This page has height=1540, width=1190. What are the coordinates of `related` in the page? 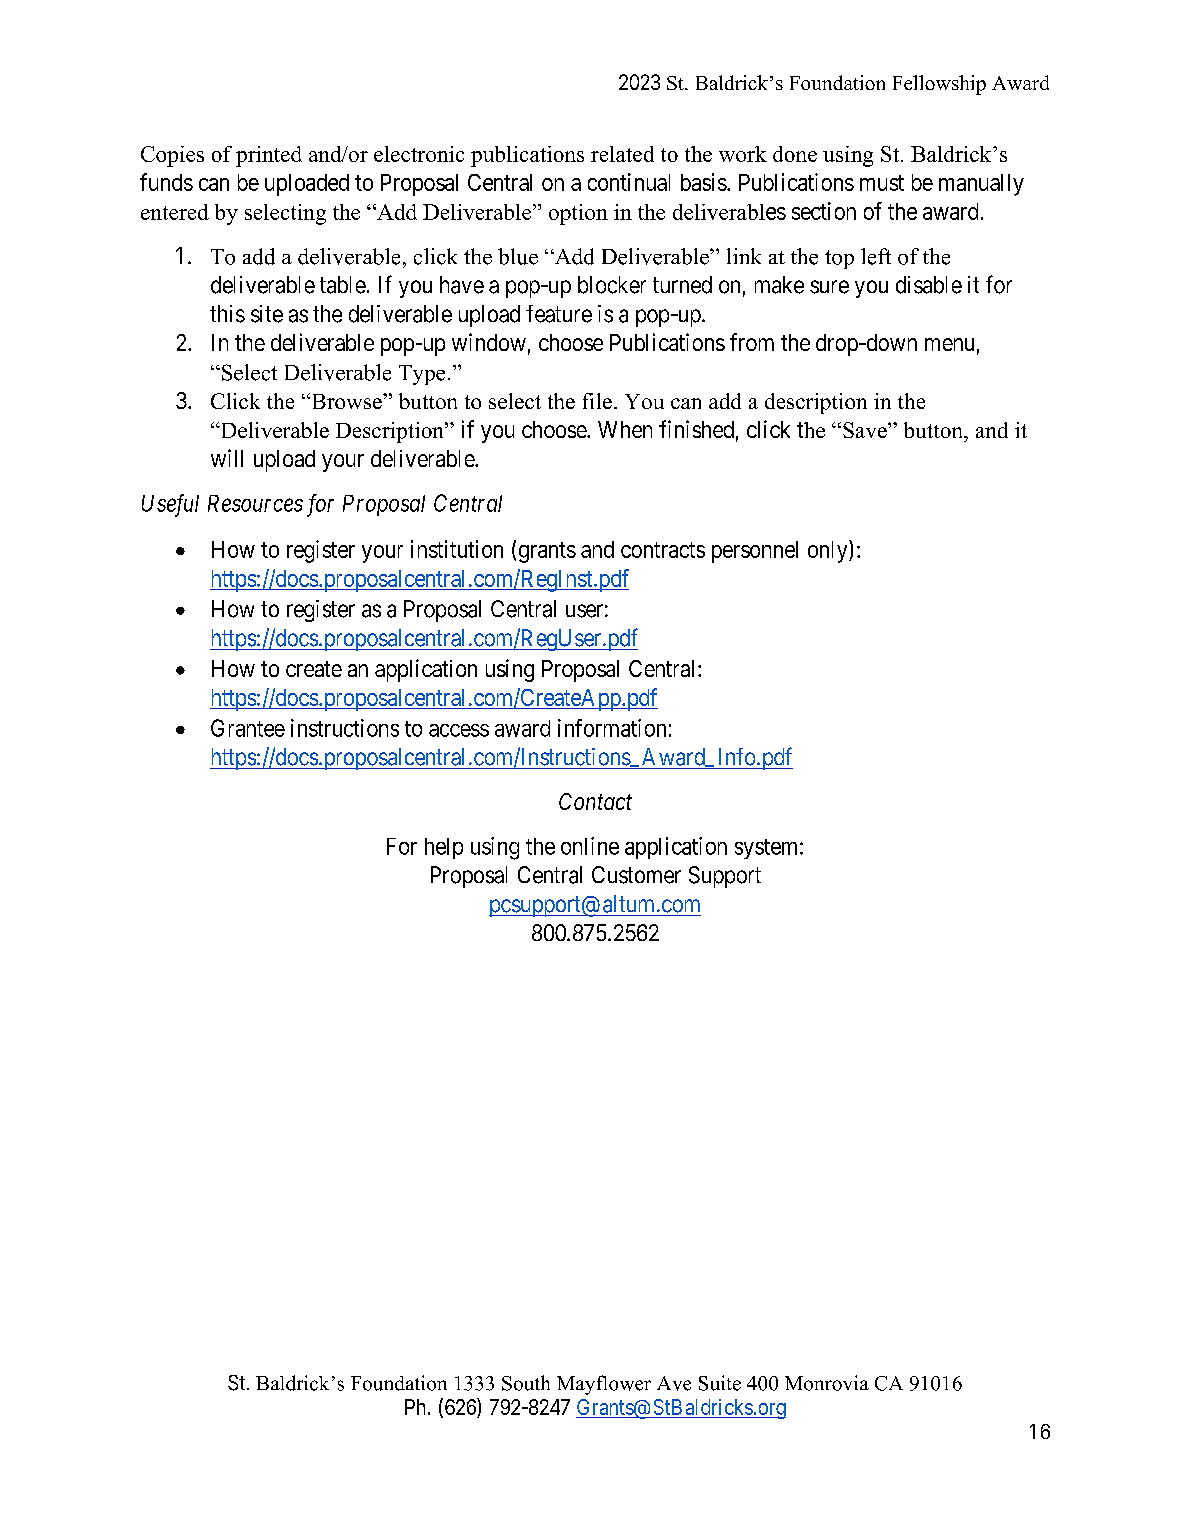 It's located at (622, 154).
